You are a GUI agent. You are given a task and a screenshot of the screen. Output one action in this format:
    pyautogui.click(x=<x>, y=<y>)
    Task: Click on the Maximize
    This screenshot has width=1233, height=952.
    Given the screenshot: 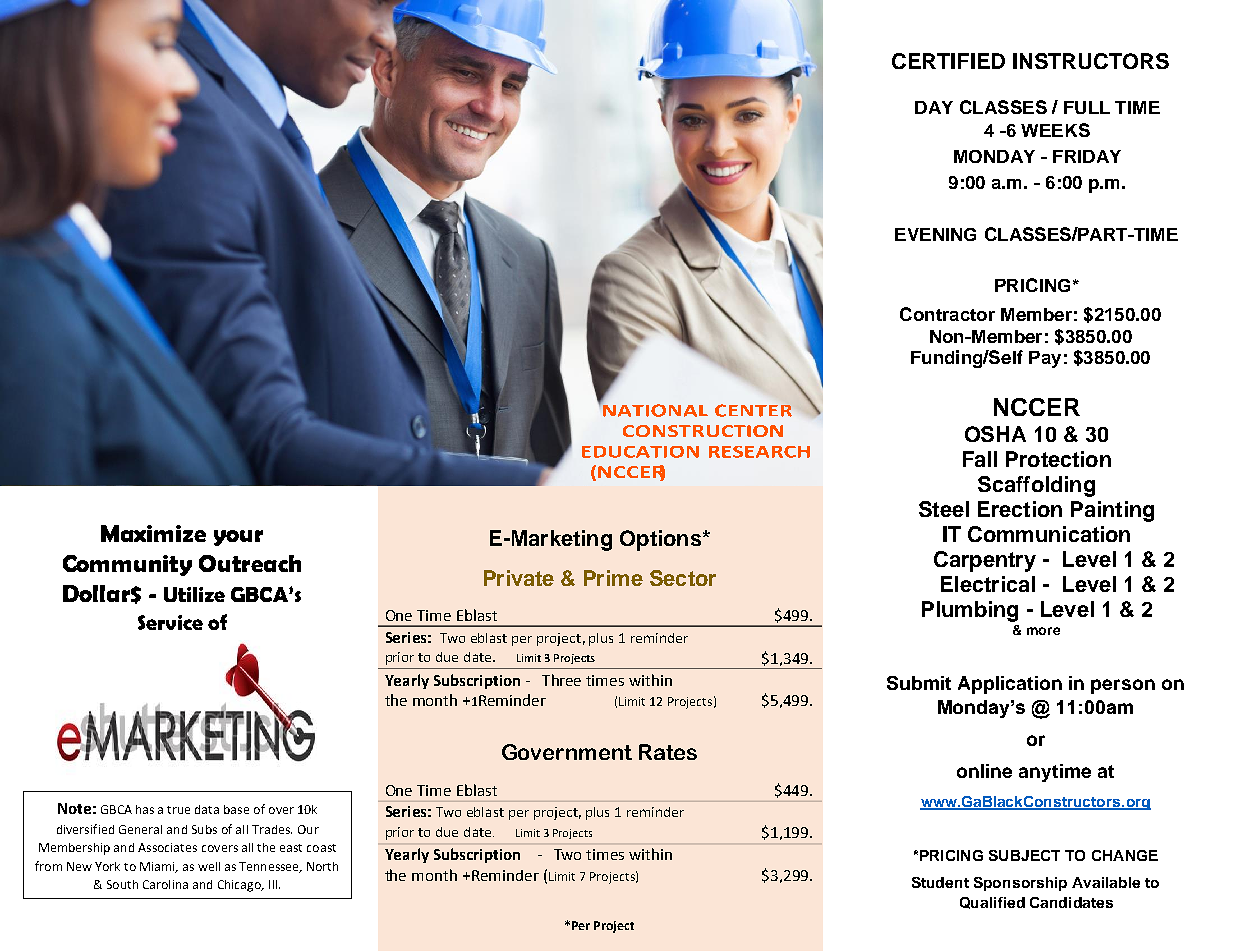 What is the action you would take?
    pyautogui.click(x=153, y=533)
